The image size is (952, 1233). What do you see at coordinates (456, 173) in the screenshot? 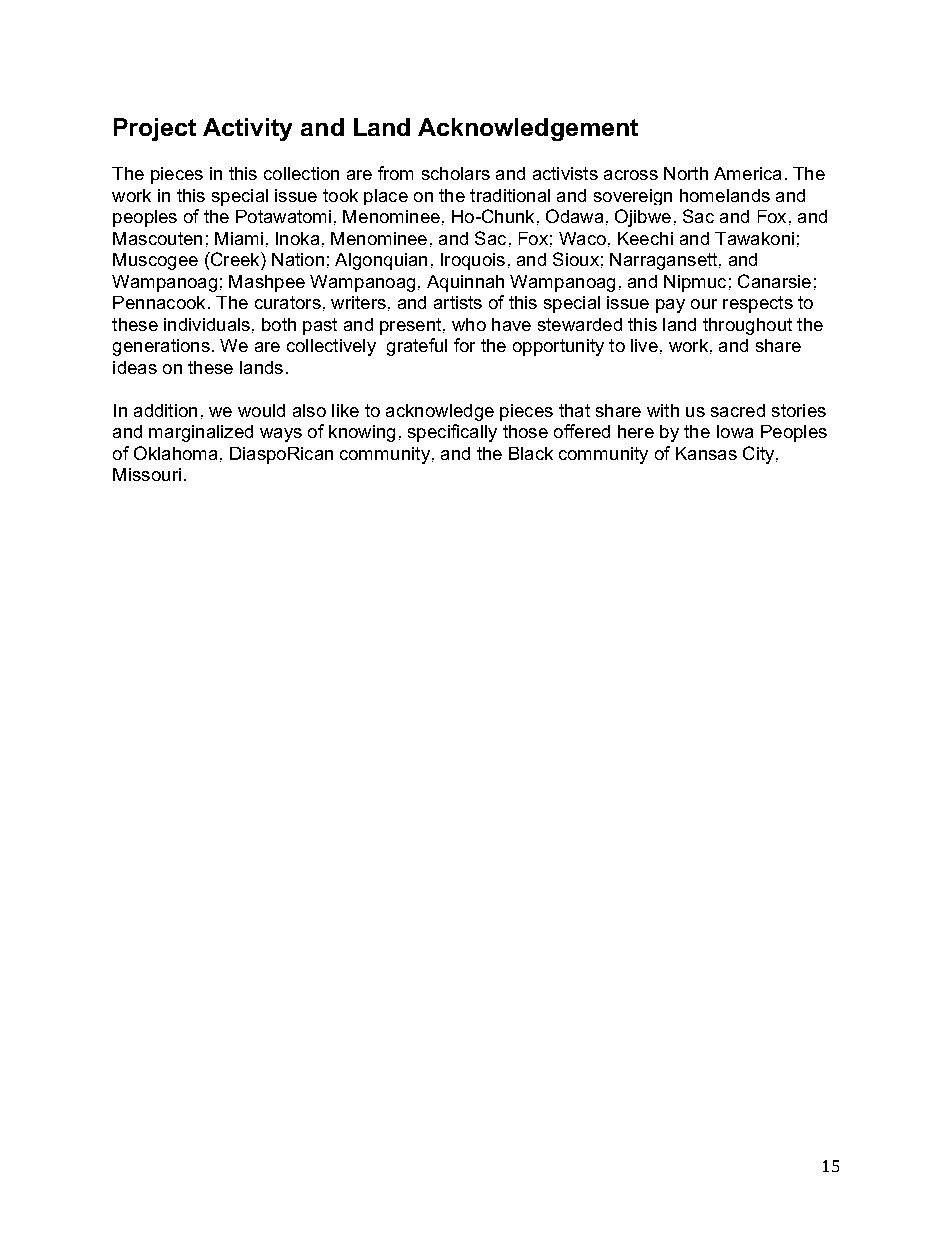
I see `scholars` at bounding box center [456, 173].
